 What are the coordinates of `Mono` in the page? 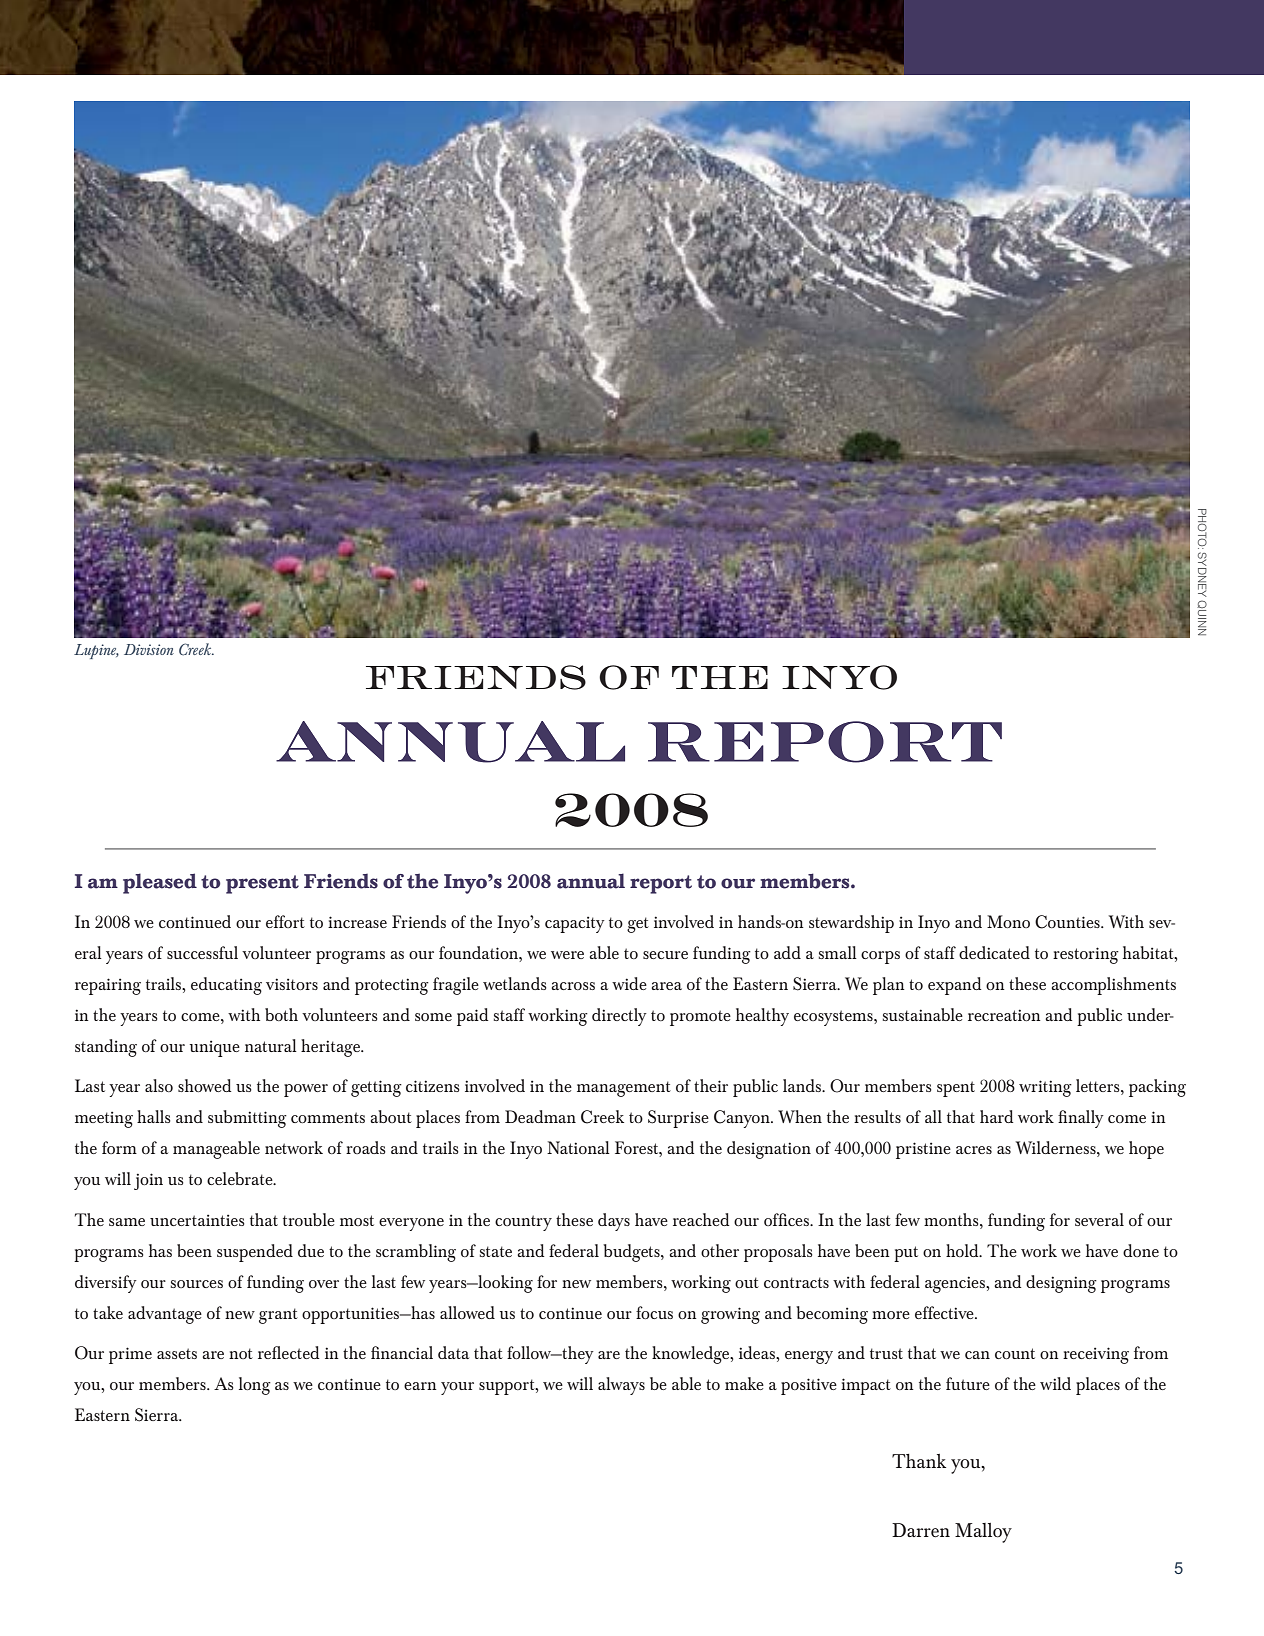 It's located at (1008, 921).
